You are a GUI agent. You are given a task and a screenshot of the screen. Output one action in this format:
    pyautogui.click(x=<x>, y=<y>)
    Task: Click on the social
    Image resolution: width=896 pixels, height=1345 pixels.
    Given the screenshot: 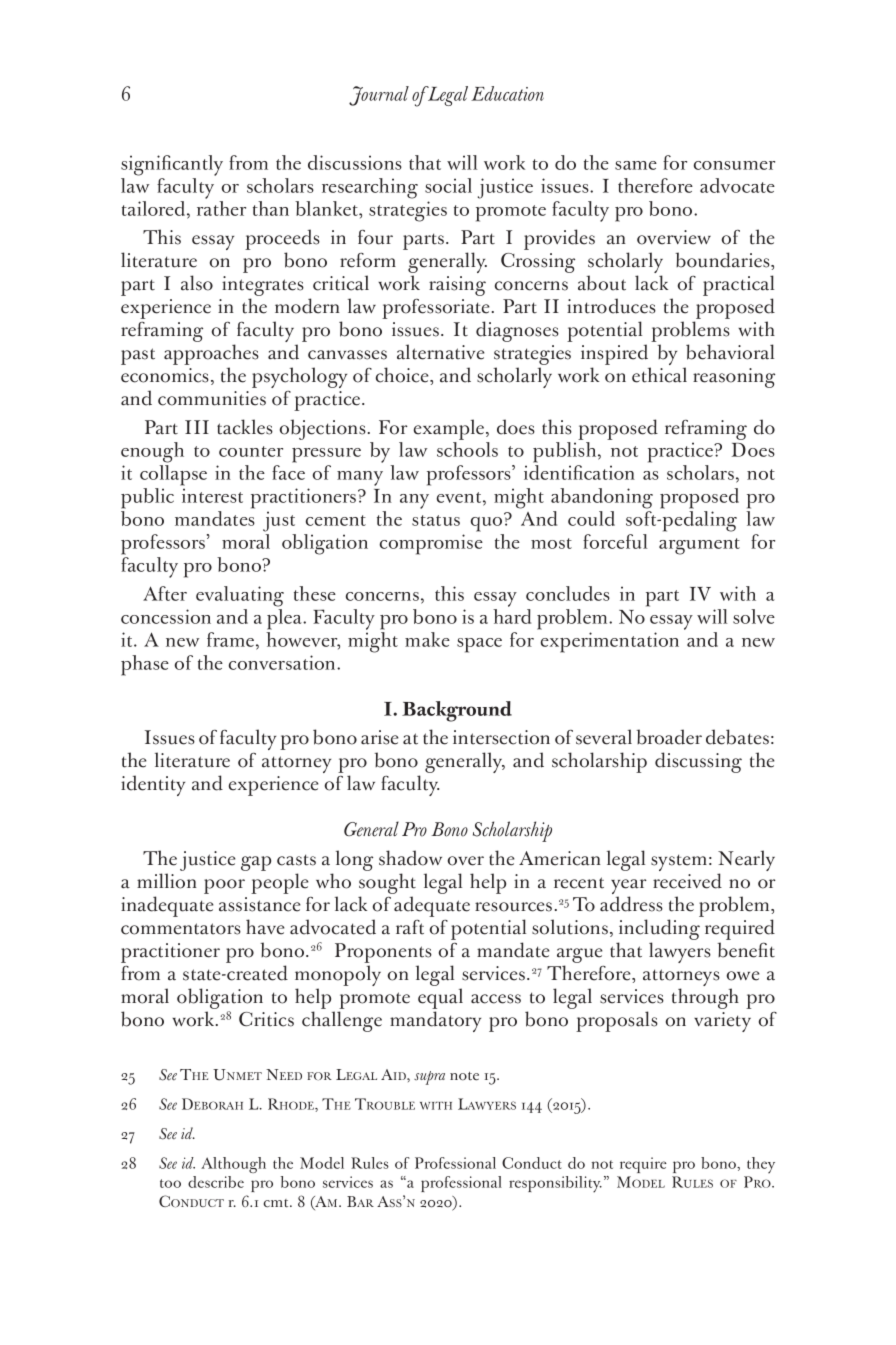 What is the action you would take?
    pyautogui.click(x=448, y=185)
